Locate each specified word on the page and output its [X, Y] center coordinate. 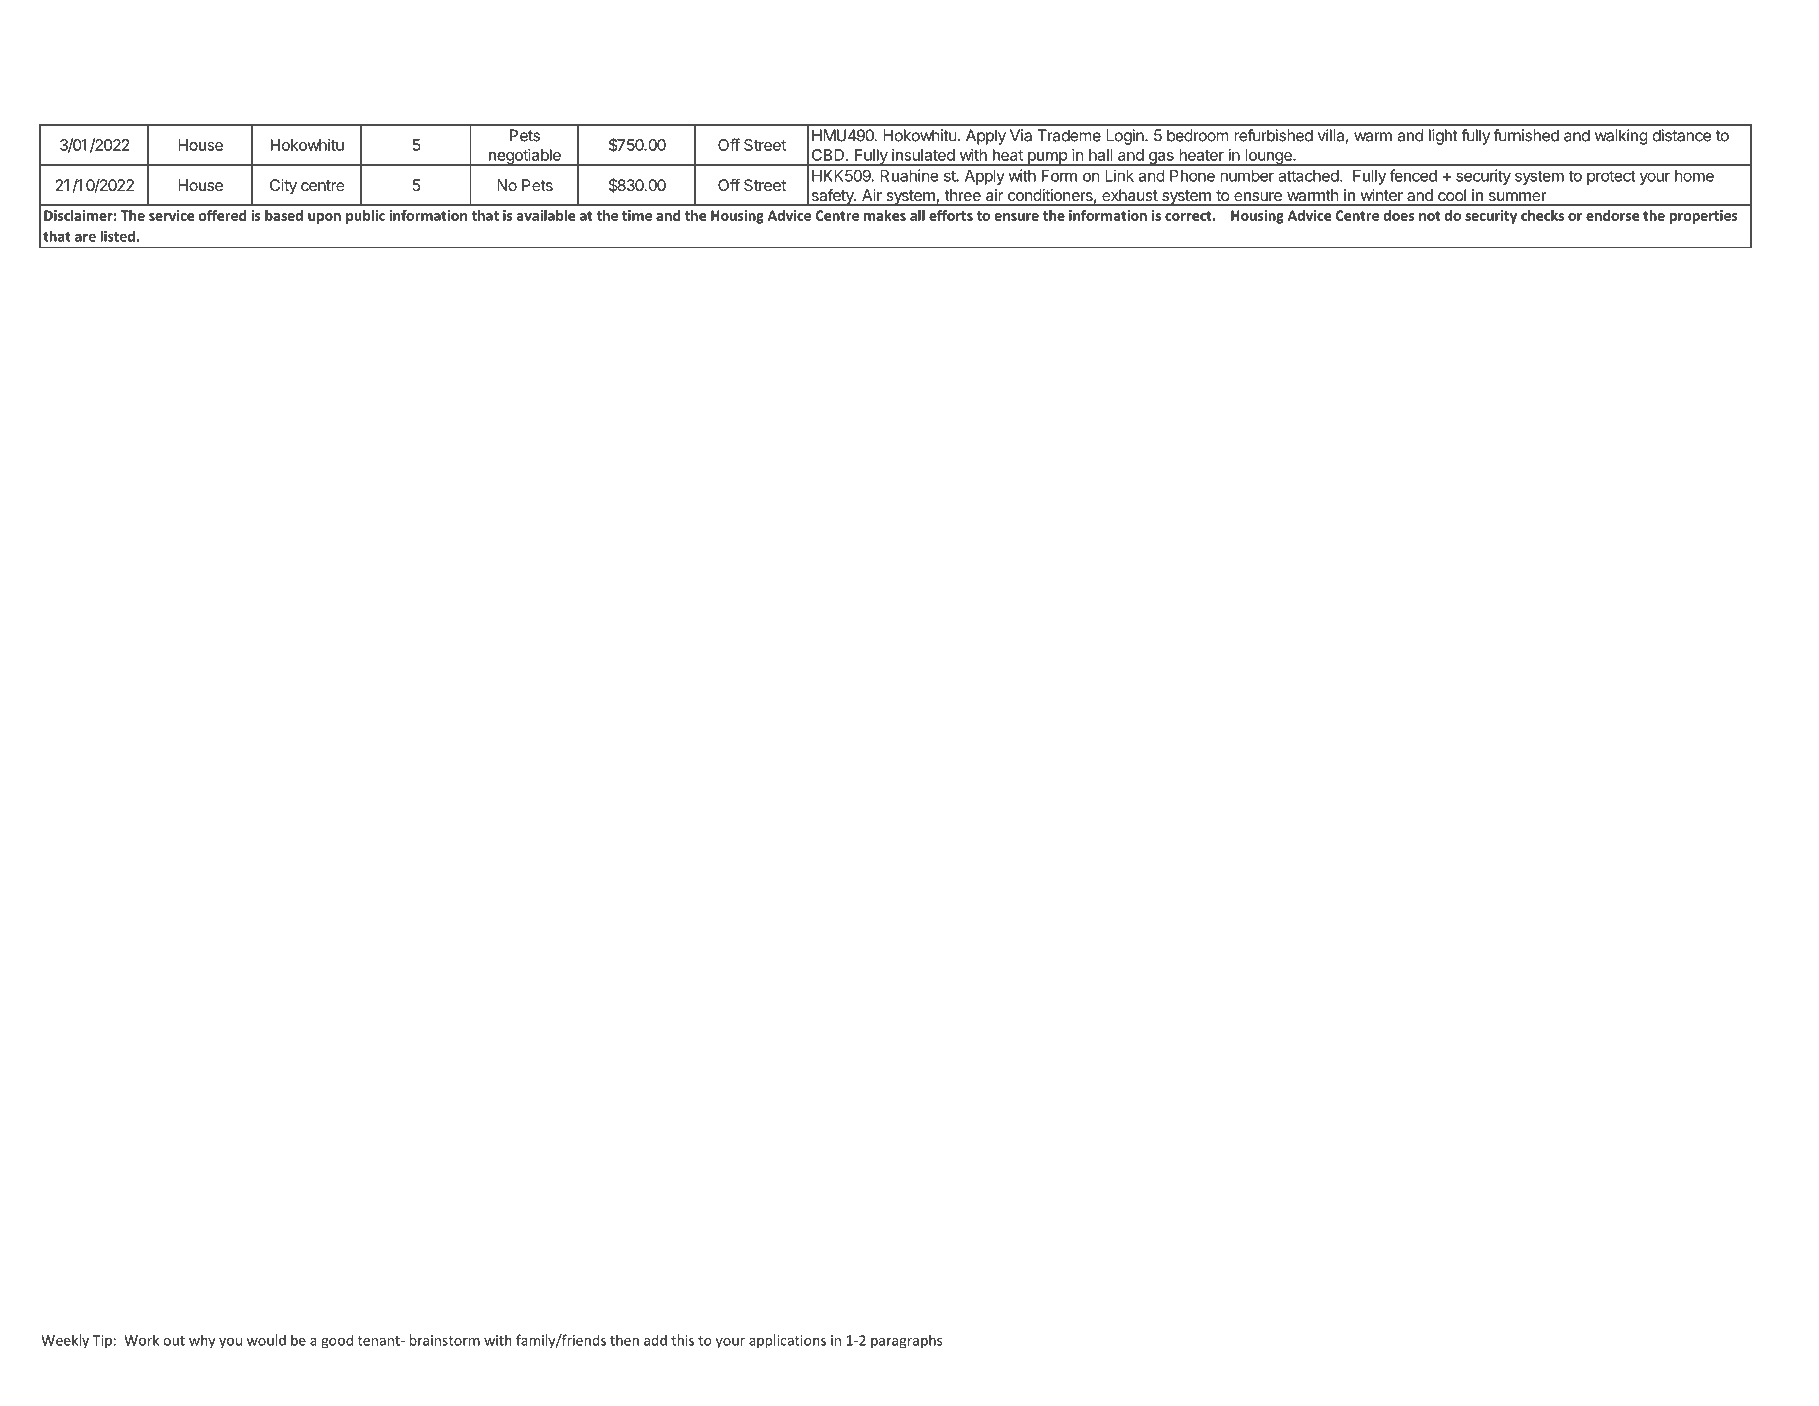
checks [1542, 215]
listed [118, 236]
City [283, 187]
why [202, 1341]
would [266, 1340]
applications [787, 1341]
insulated [923, 155]
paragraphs [906, 1341]
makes [885, 215]
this [682, 1340]
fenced [1413, 175]
